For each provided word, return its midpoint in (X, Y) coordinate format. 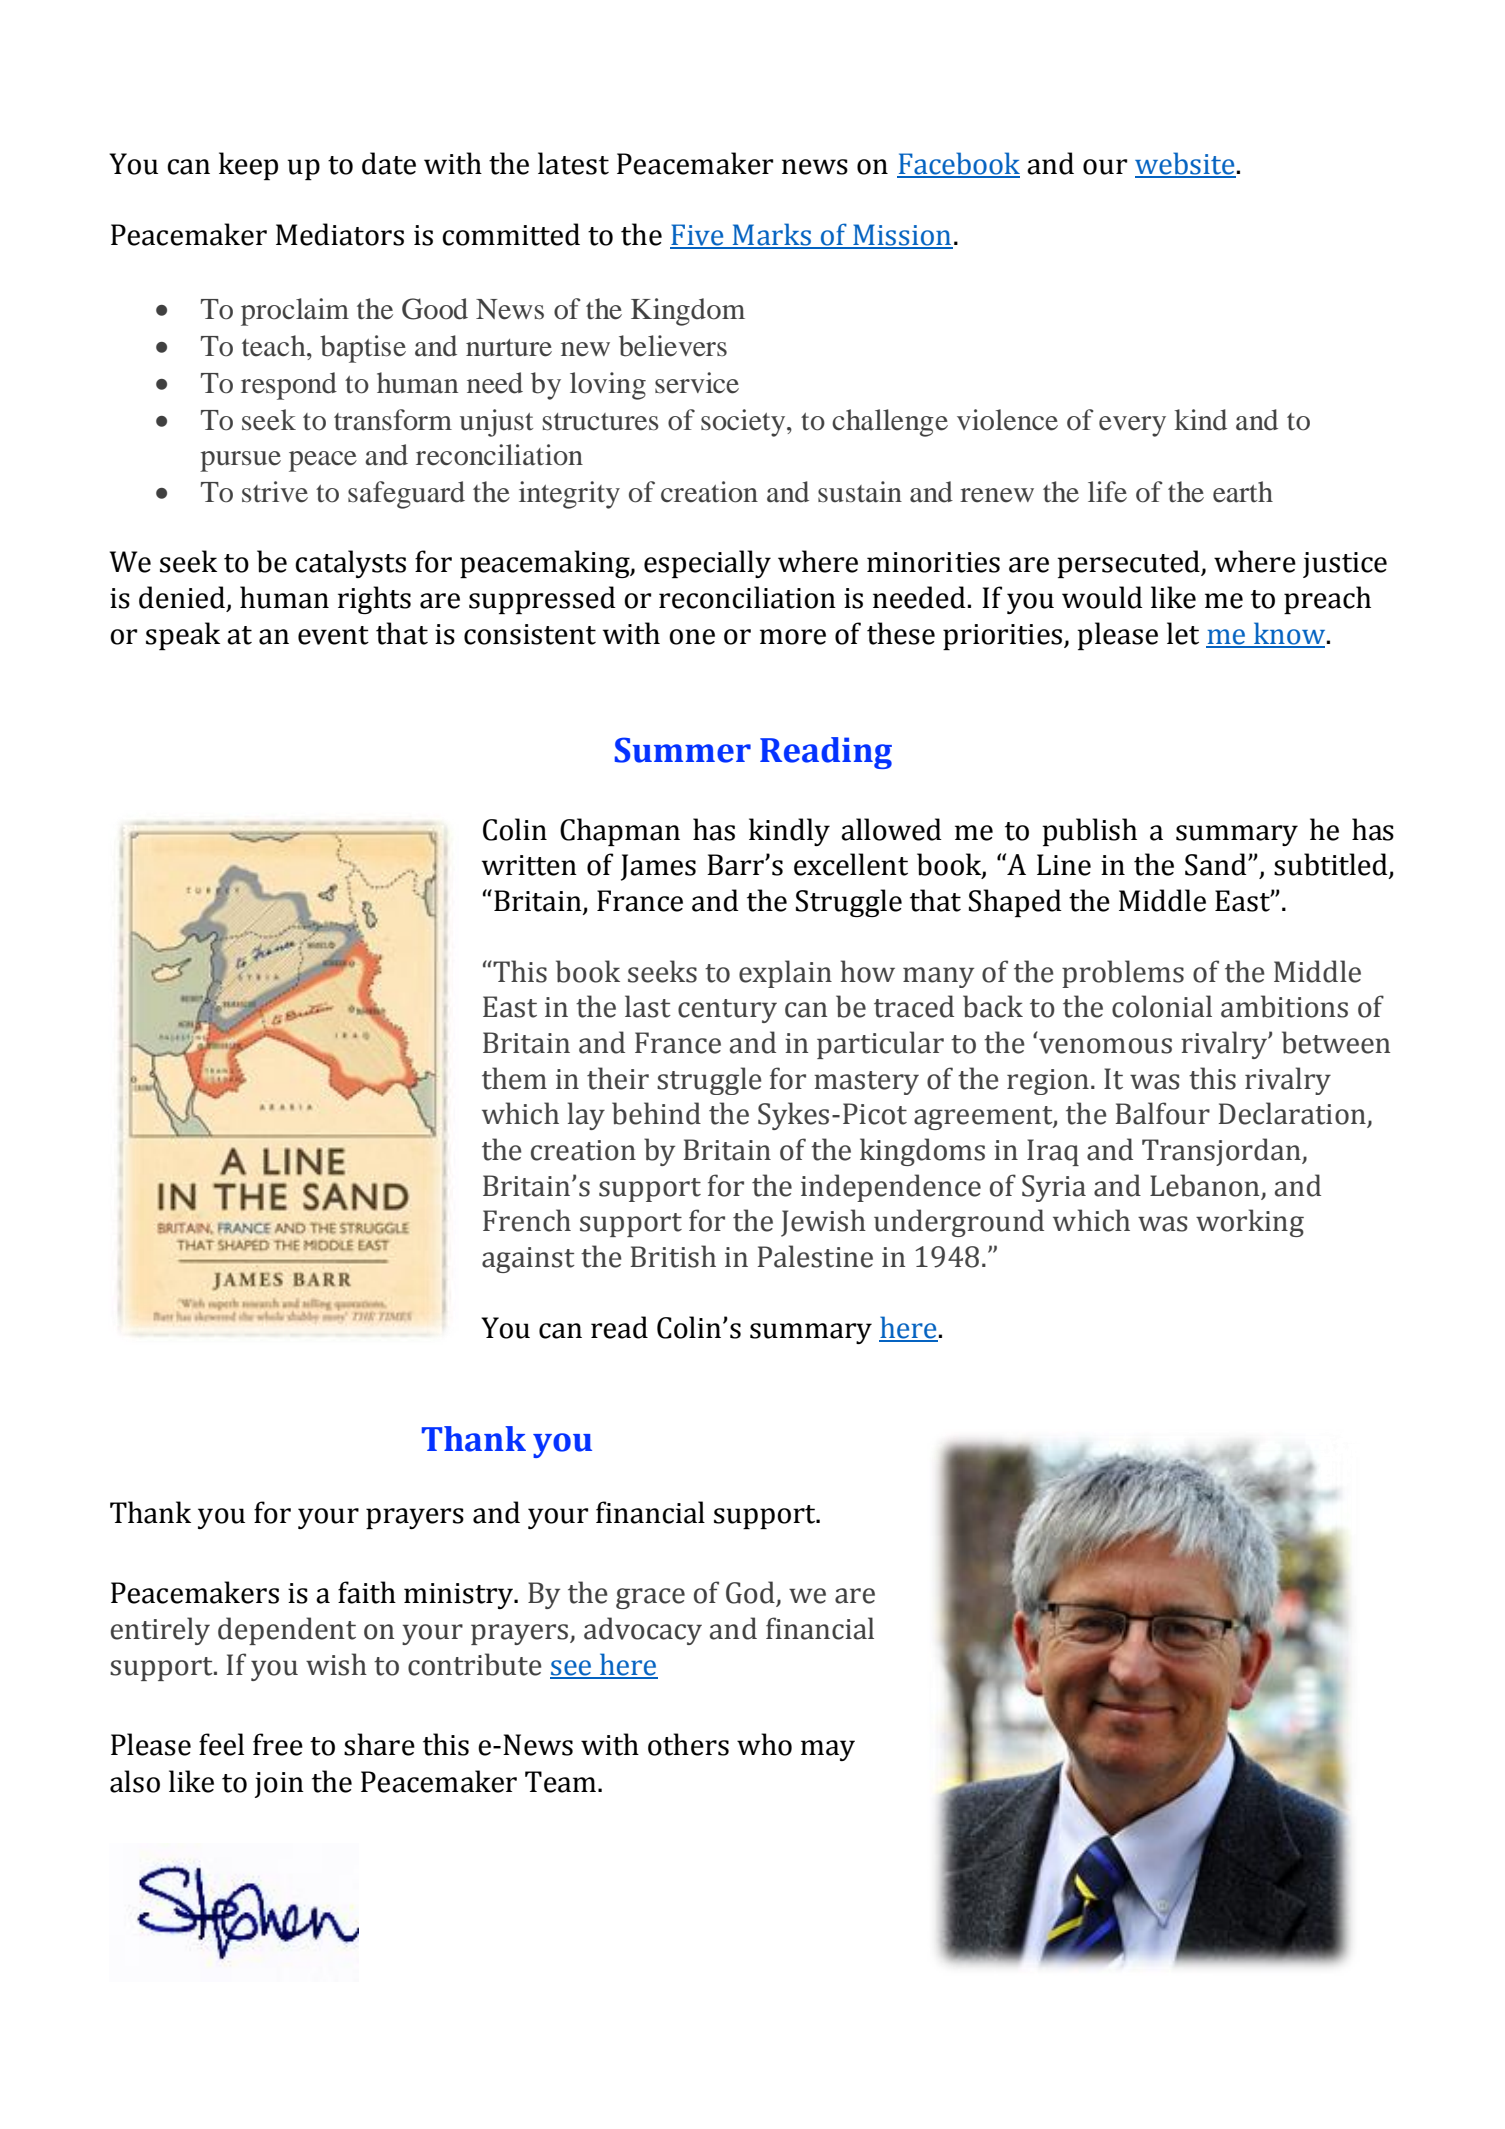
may (828, 1750)
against (528, 1260)
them (514, 1078)
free (278, 1744)
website (1185, 164)
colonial (1162, 1006)
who (764, 1744)
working (1250, 1223)
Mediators (340, 234)
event (333, 635)
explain (785, 974)
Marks (771, 235)
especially (707, 564)
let (1183, 633)
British (673, 1256)
